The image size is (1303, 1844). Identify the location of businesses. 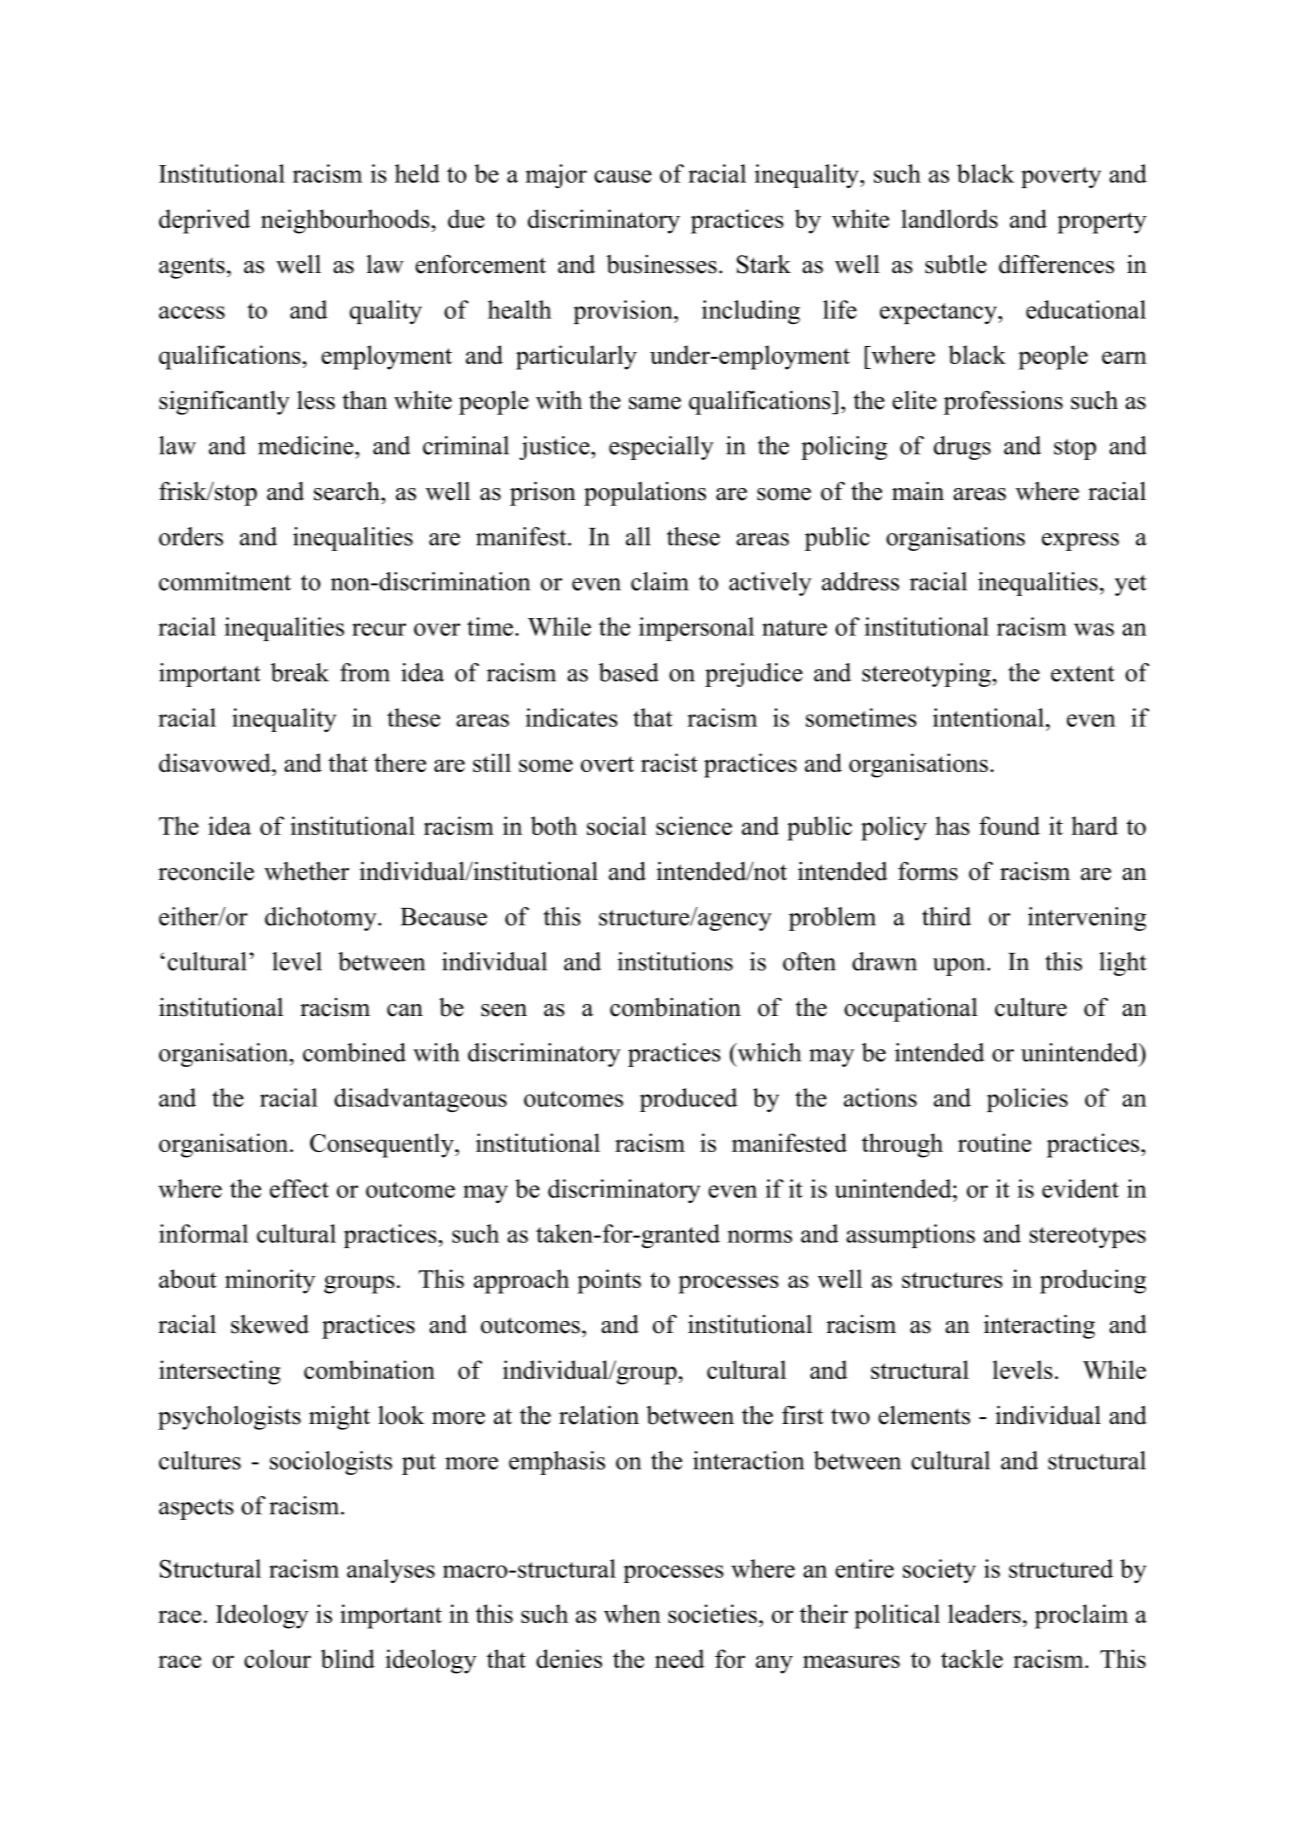
(661, 264).
